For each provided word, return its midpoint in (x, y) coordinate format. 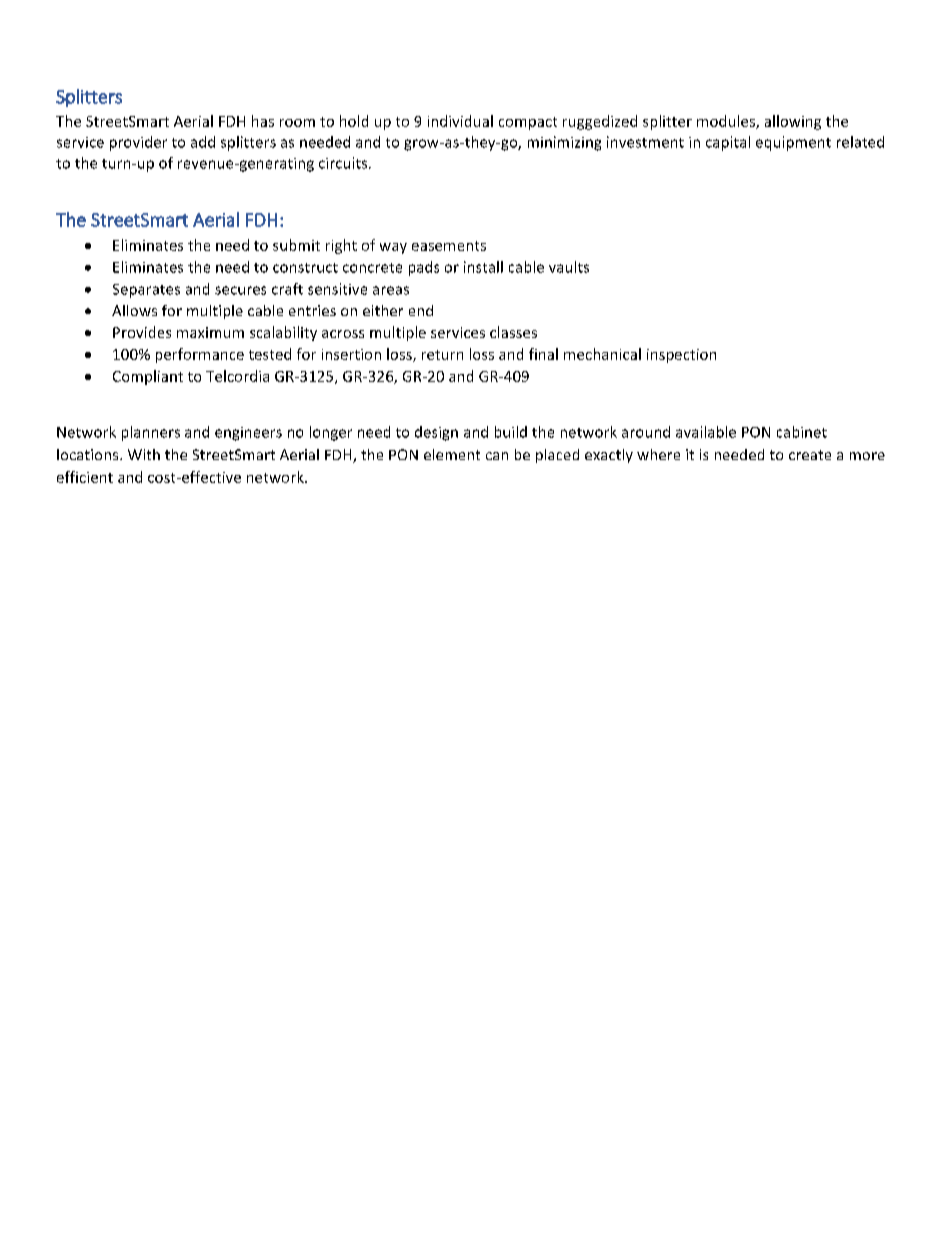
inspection (681, 356)
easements (449, 246)
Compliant (148, 377)
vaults (569, 267)
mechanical (602, 354)
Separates (146, 291)
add (203, 142)
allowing (793, 122)
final (543, 354)
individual (460, 121)
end (421, 310)
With (144, 454)
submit (296, 245)
